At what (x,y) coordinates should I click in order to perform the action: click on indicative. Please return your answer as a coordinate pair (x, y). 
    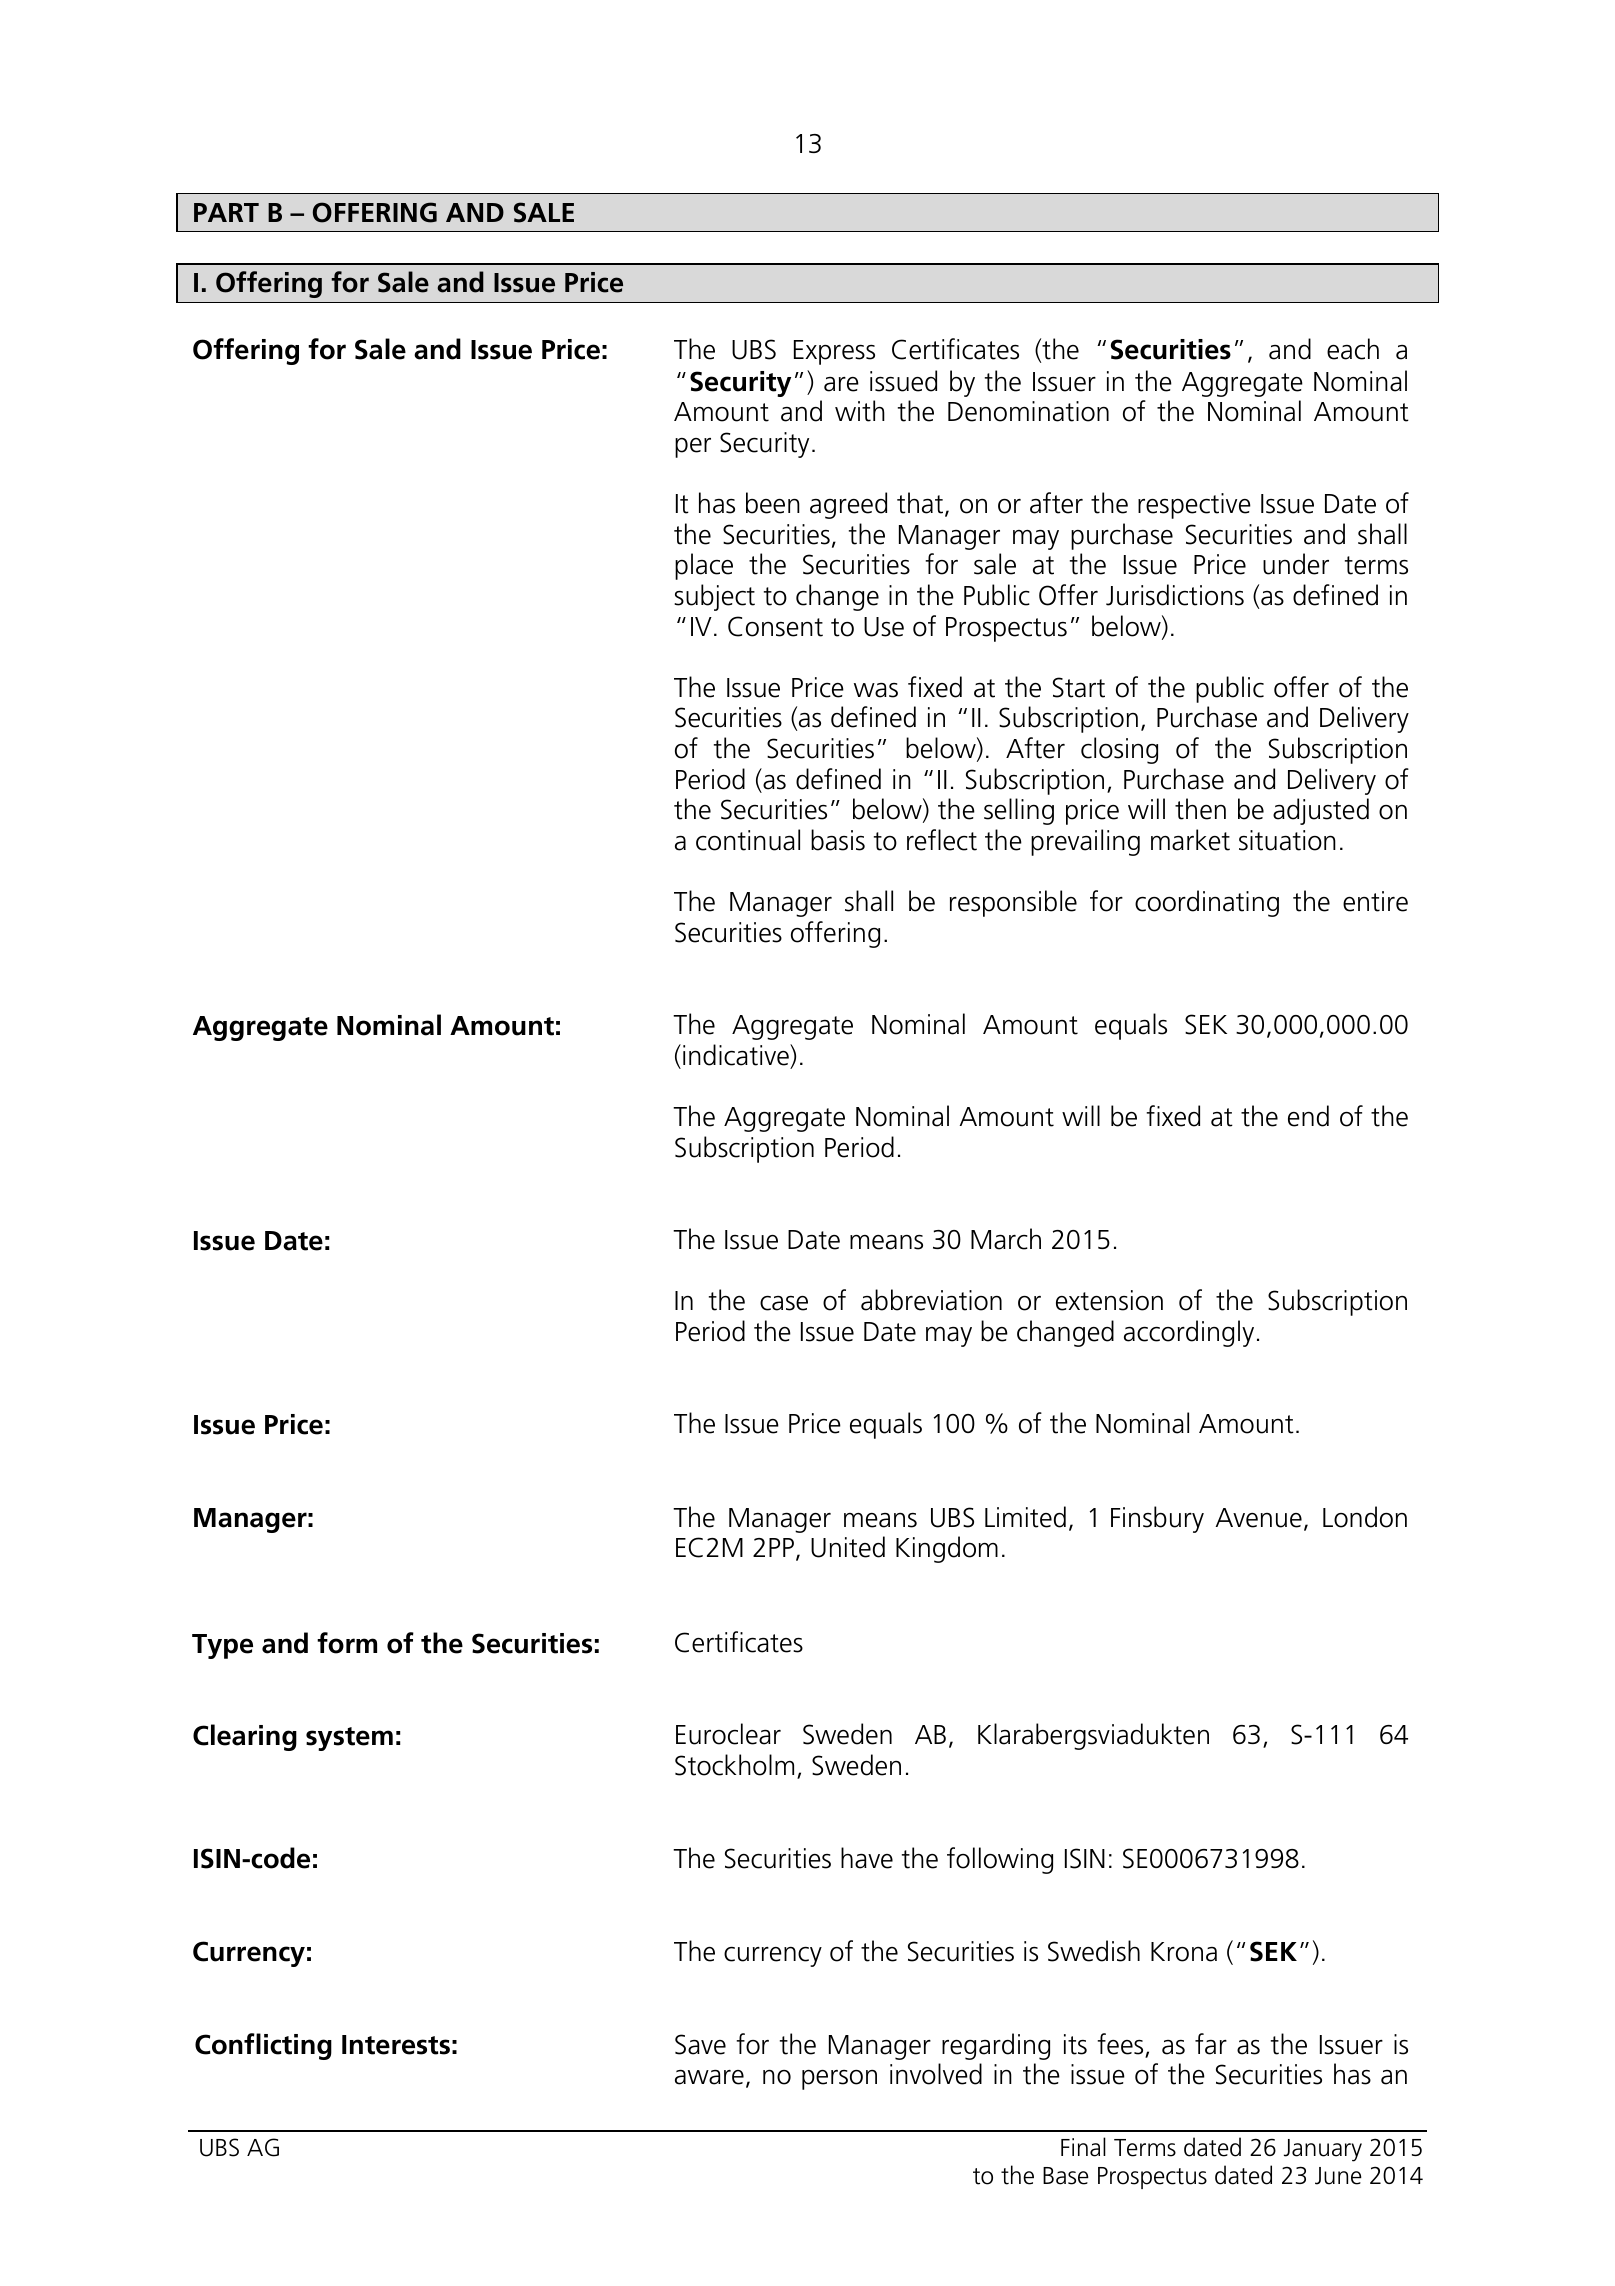
    Looking at the image, I should click on (737, 1055).
